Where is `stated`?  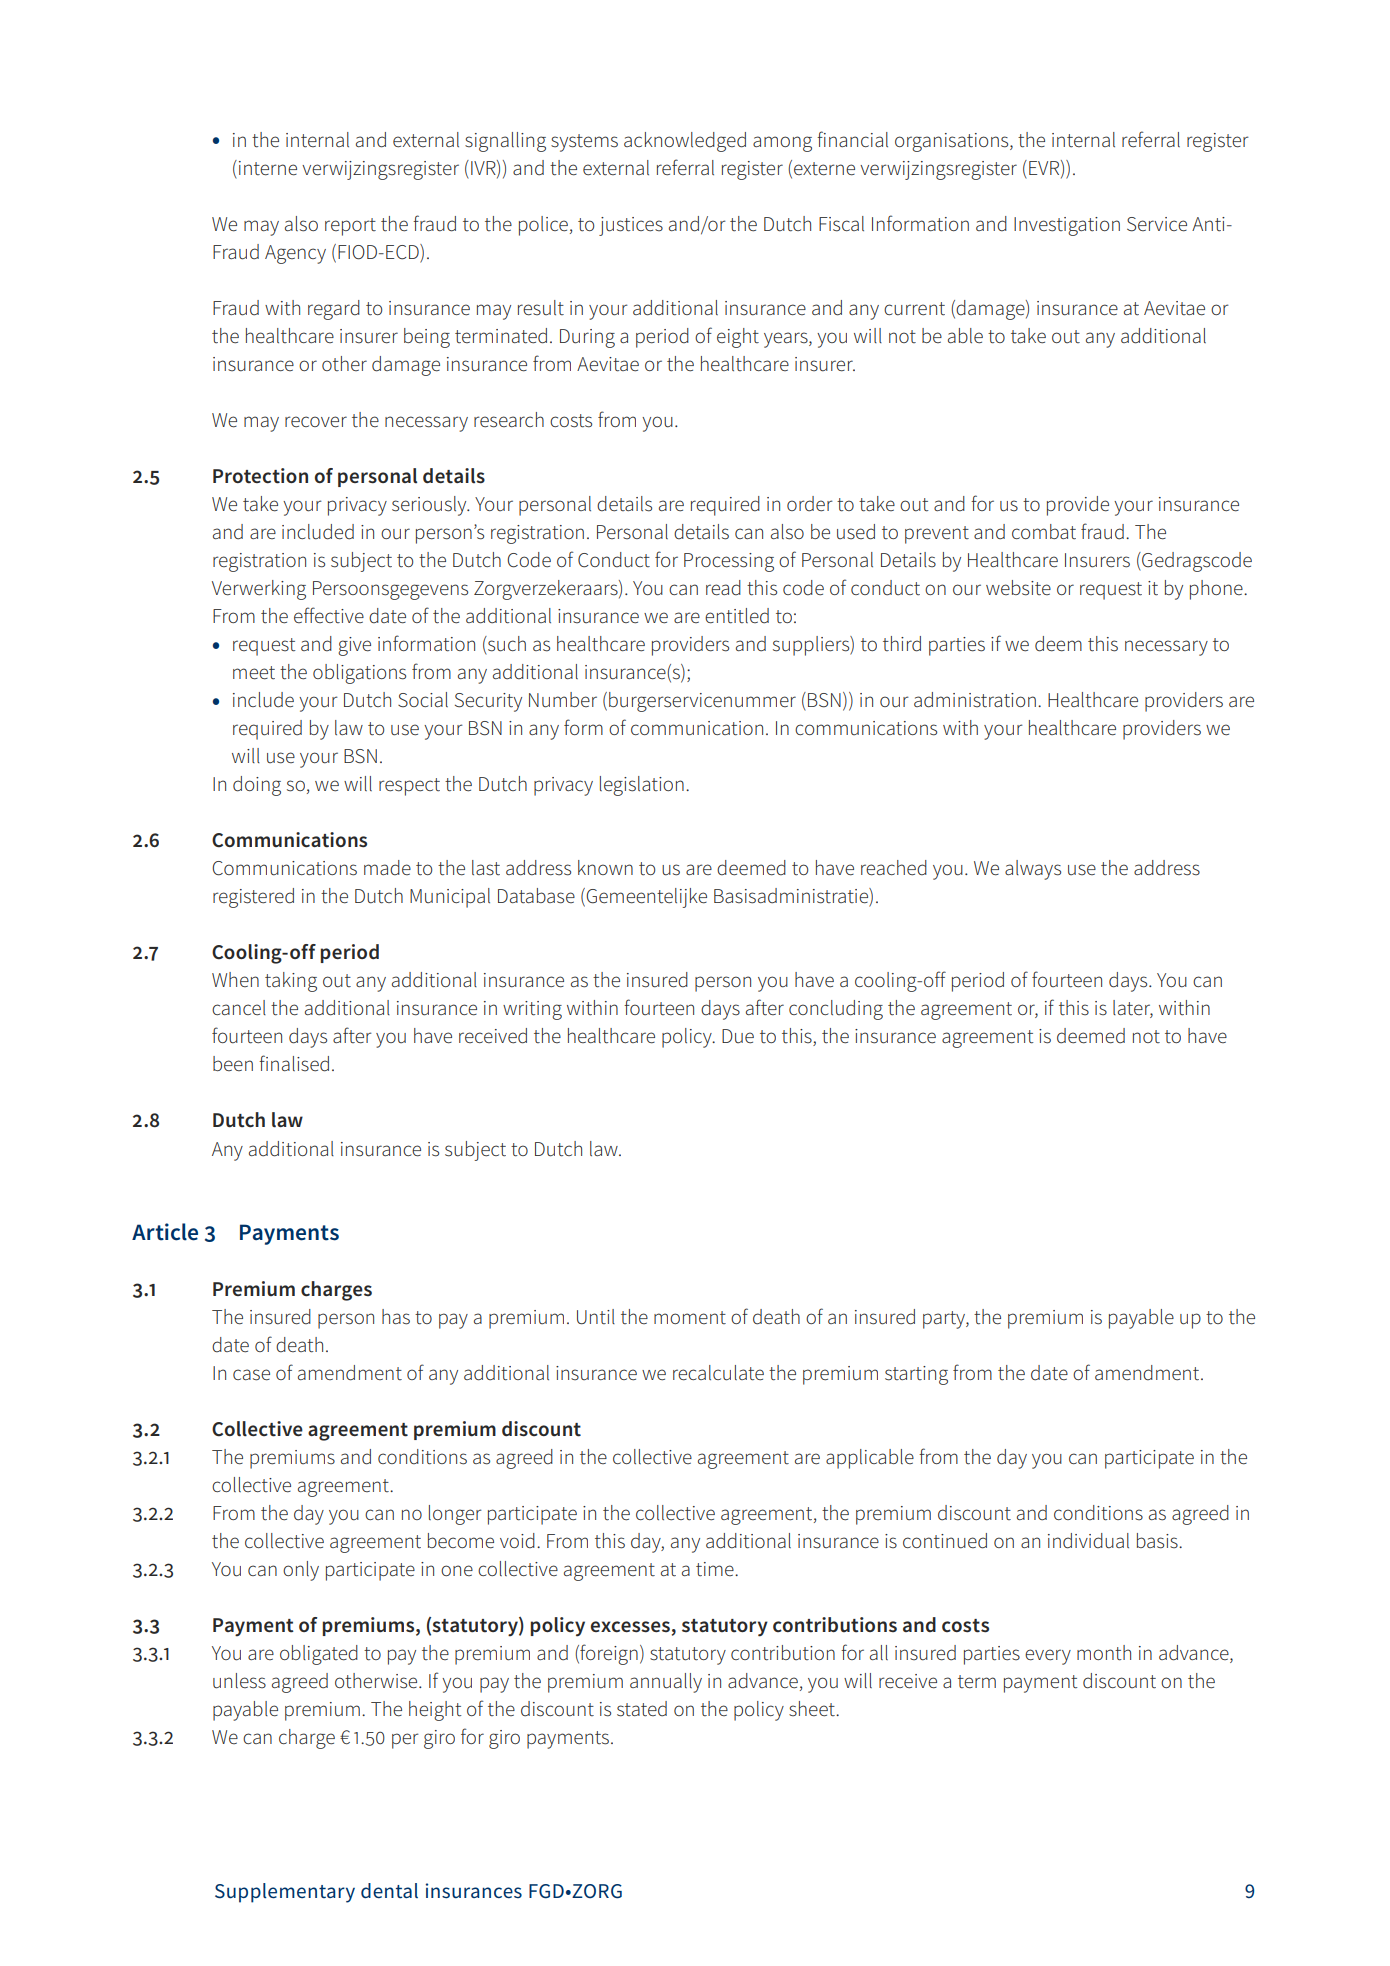 stated is located at coordinates (642, 1709).
